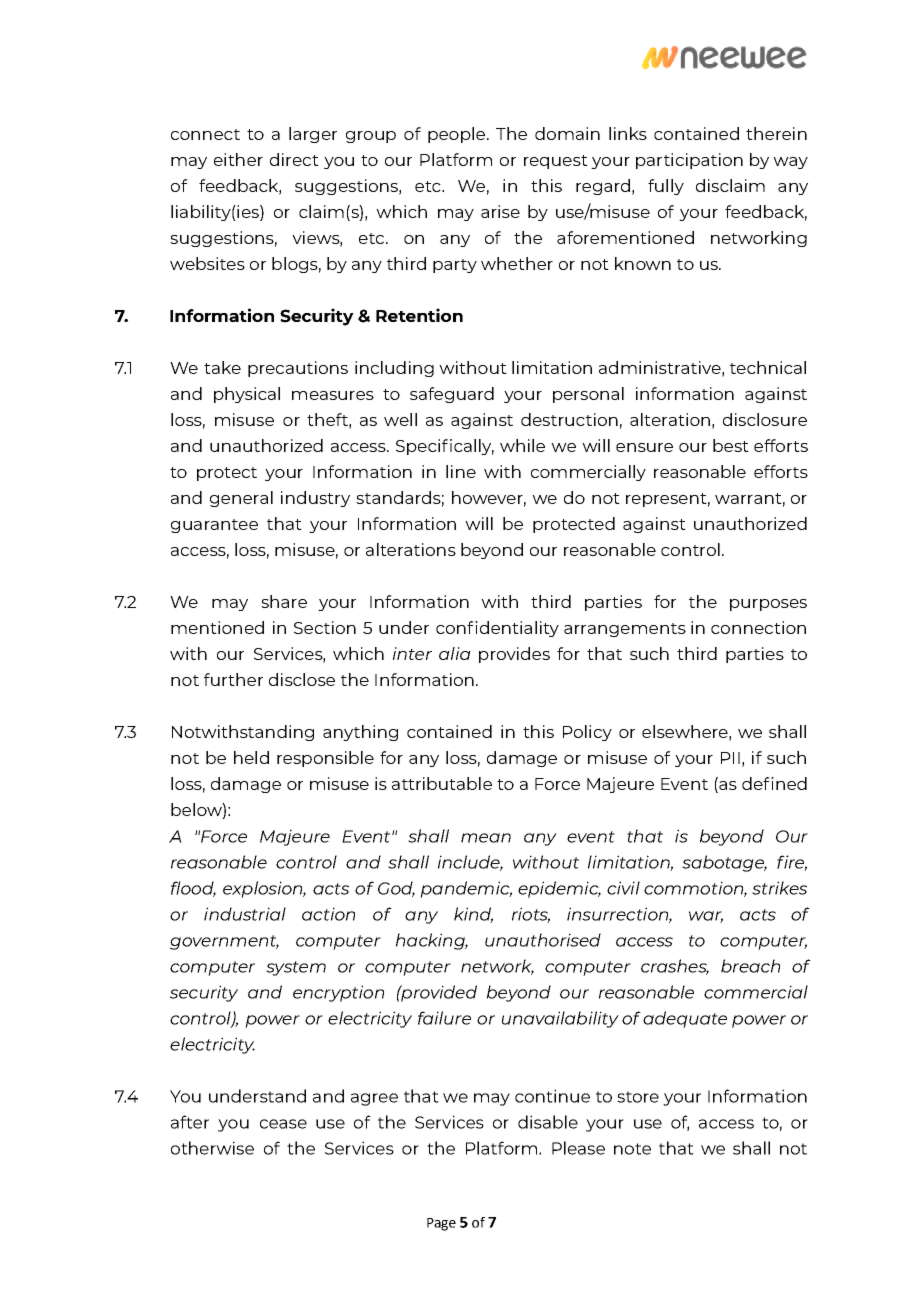 The height and width of the image is (1307, 924). Describe the element at coordinates (461, 471) in the image. I see `line` at that location.
